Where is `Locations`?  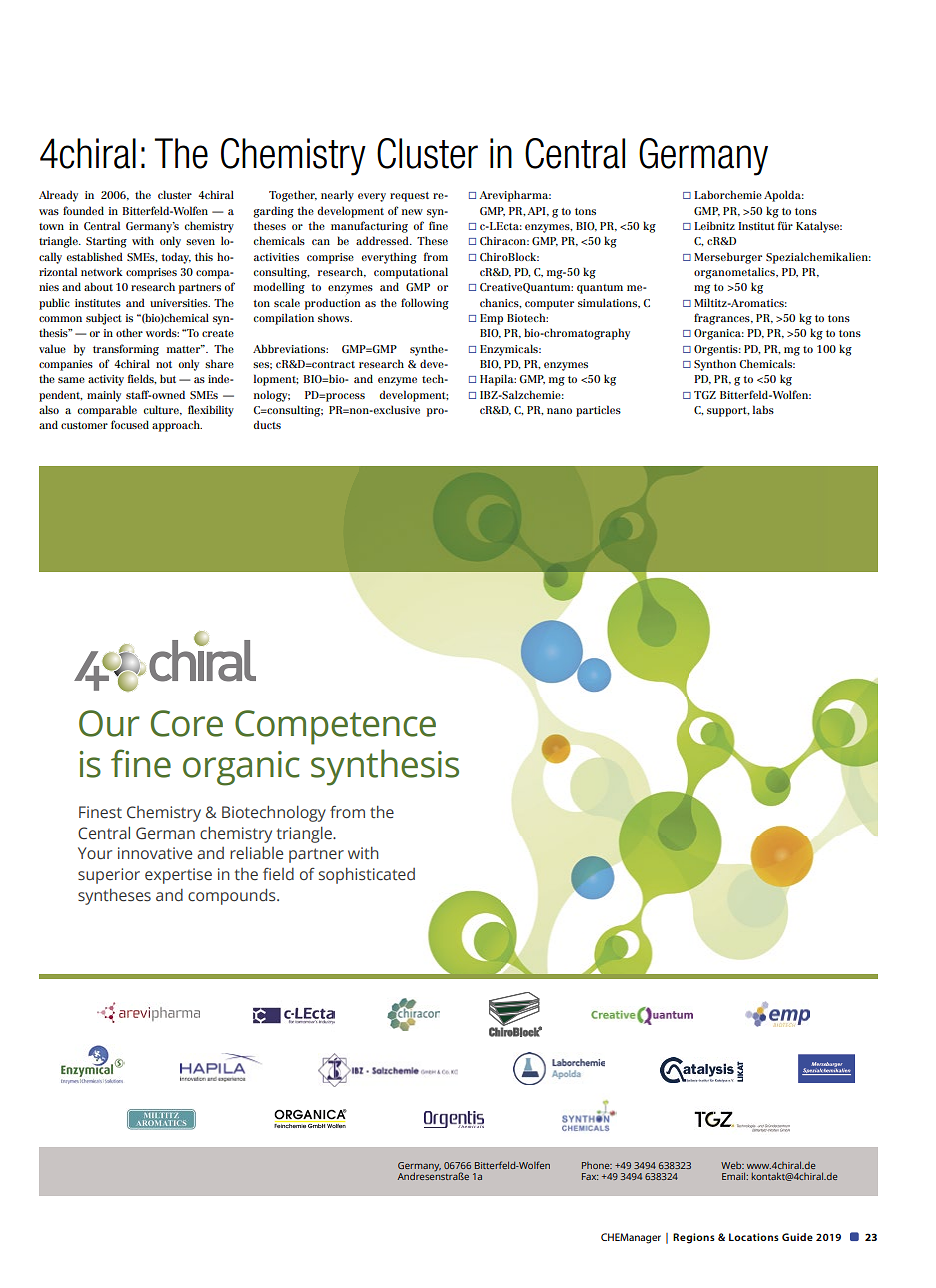
Locations is located at coordinates (754, 1237).
